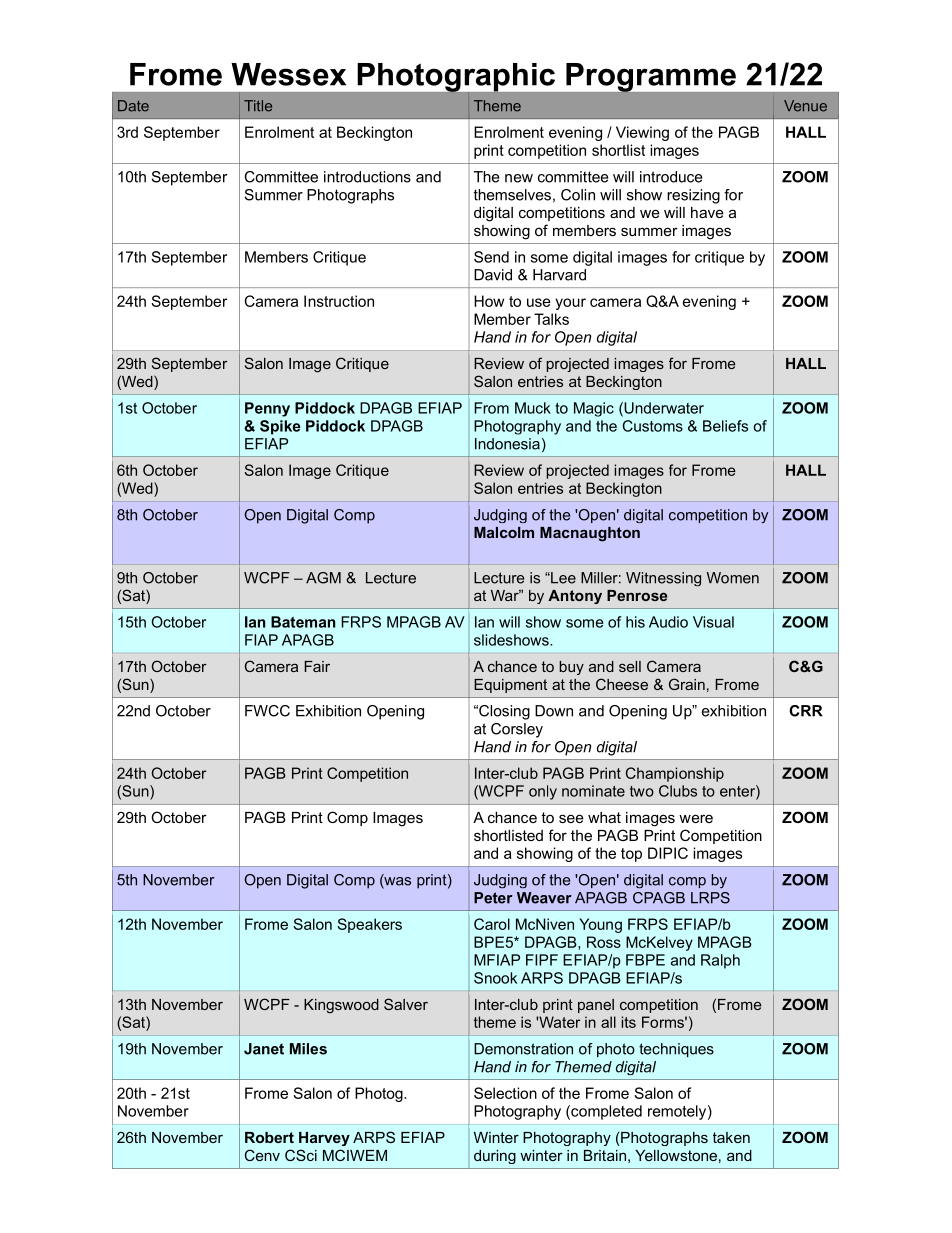  What do you see at coordinates (510, 686) in the page?
I see `Equipment` at bounding box center [510, 686].
